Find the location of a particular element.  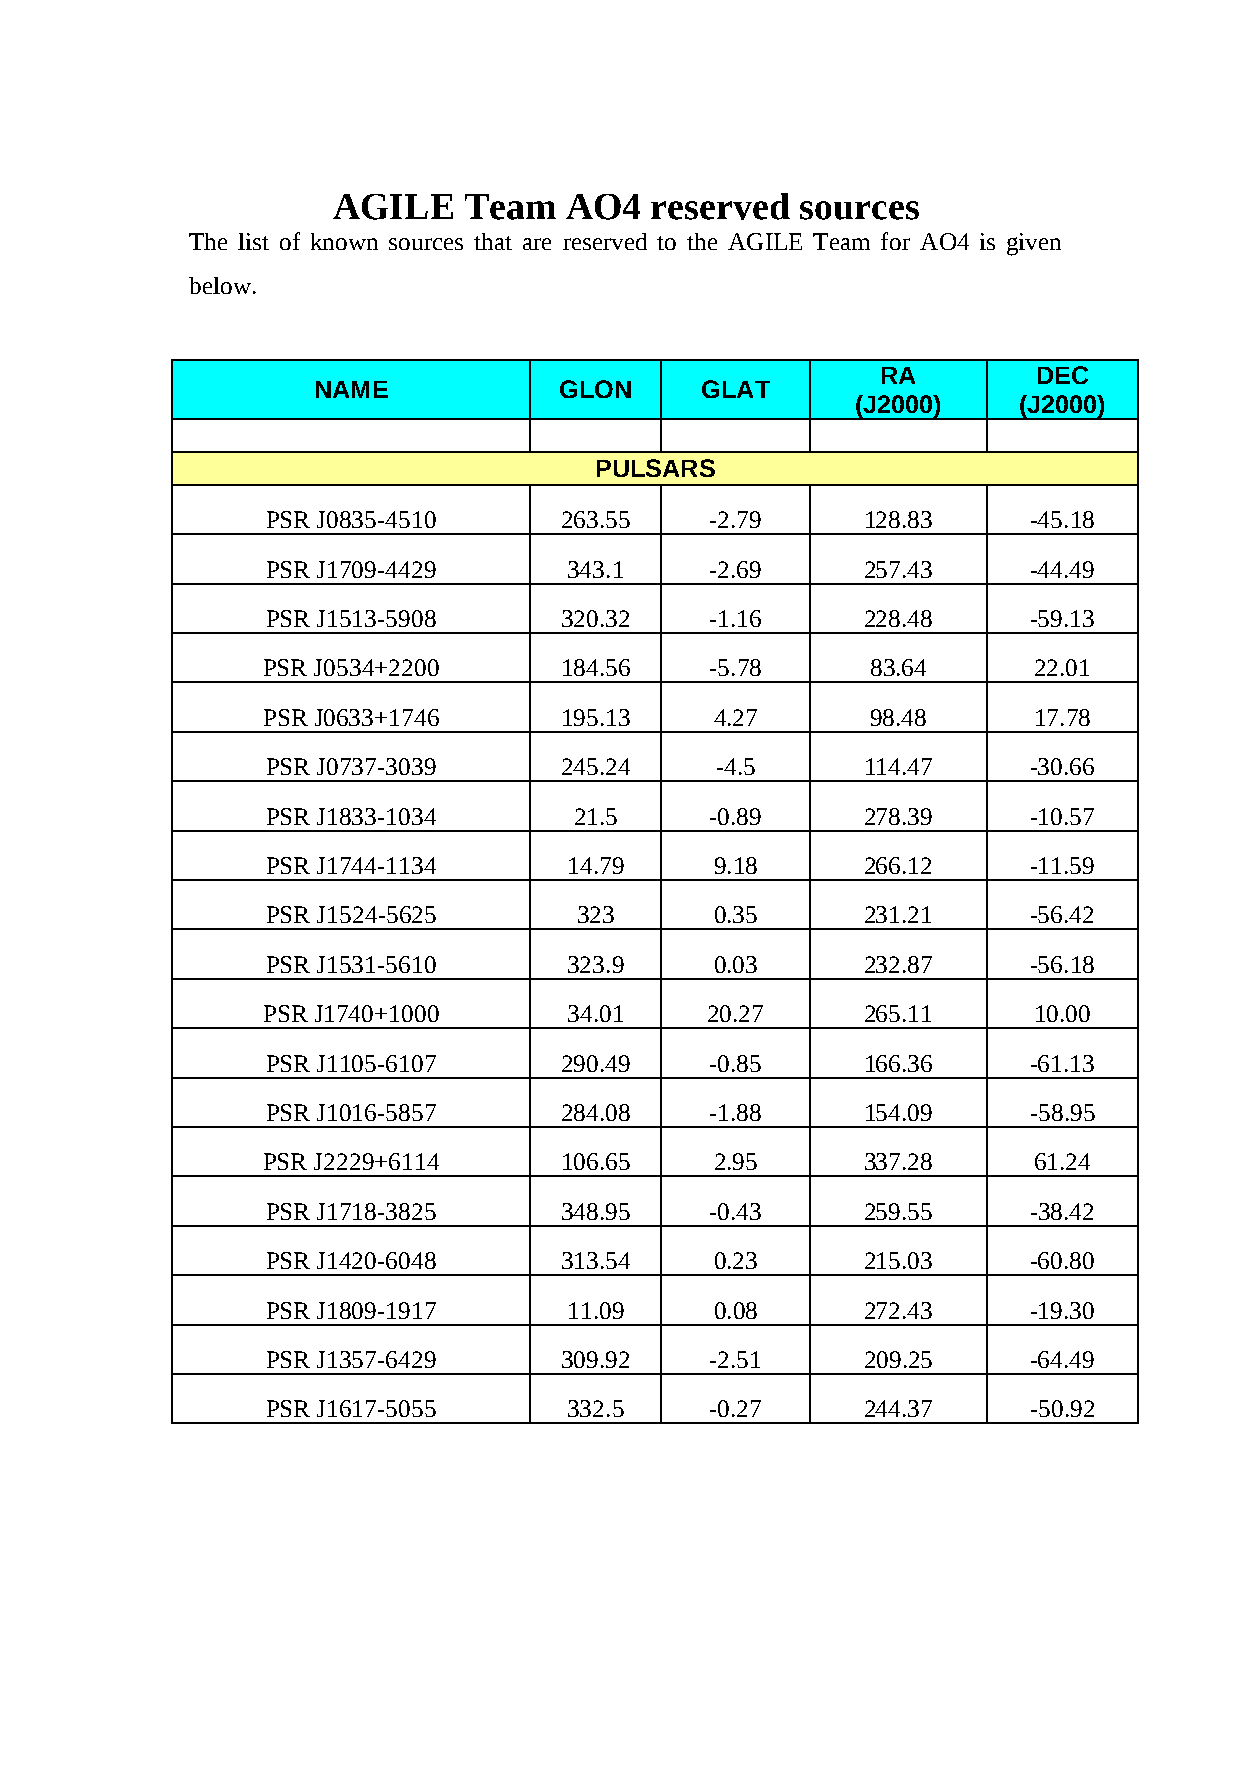

NAME is located at coordinates (352, 389).
